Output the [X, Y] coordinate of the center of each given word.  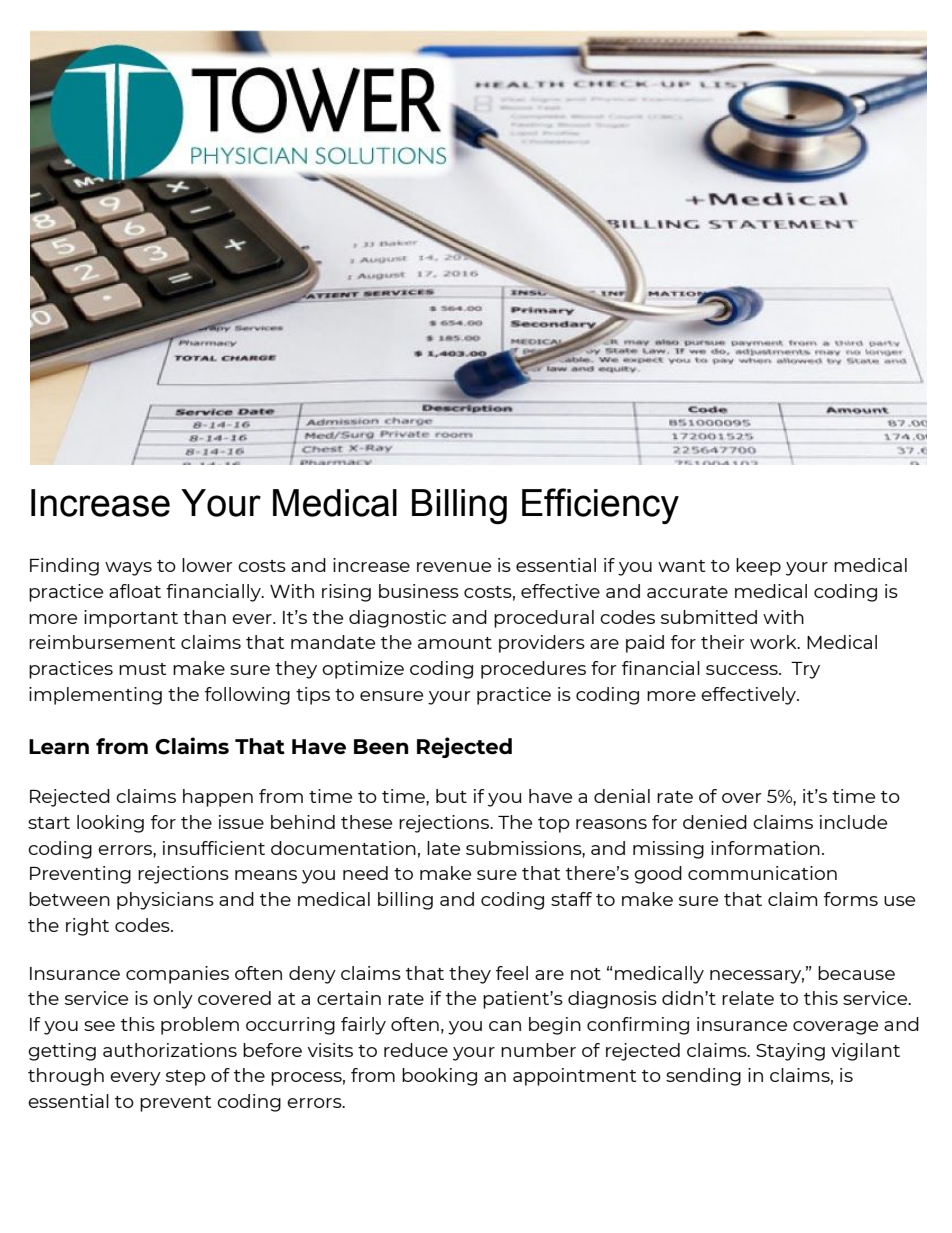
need [365, 873]
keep [758, 567]
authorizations [170, 1050]
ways [128, 569]
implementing [95, 696]
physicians [165, 901]
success [743, 670]
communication [762, 873]
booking [439, 1077]
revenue [454, 567]
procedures [533, 670]
